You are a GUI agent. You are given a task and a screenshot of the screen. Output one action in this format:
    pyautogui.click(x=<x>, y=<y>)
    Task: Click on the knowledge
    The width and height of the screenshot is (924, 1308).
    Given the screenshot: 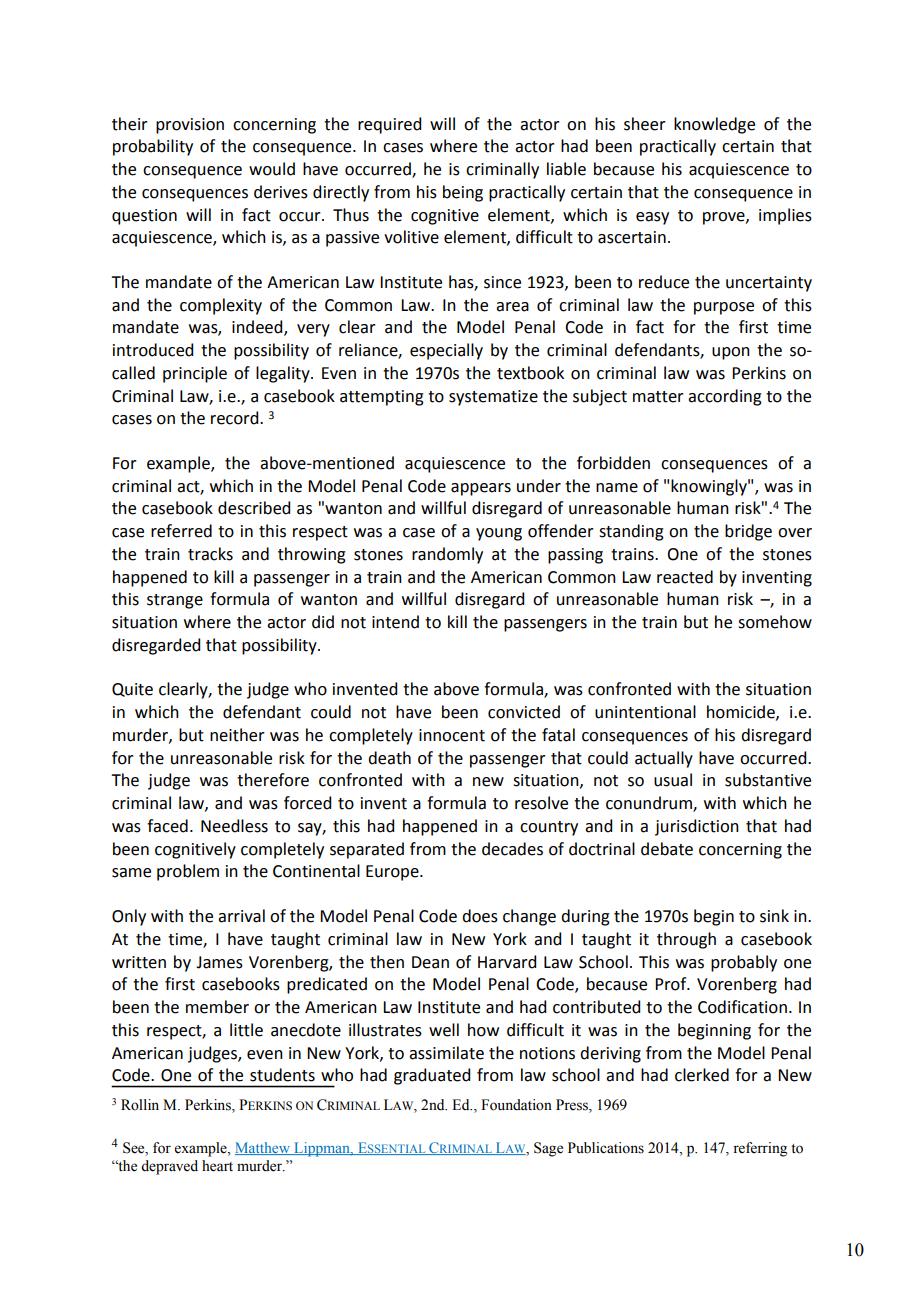 What is the action you would take?
    pyautogui.click(x=714, y=125)
